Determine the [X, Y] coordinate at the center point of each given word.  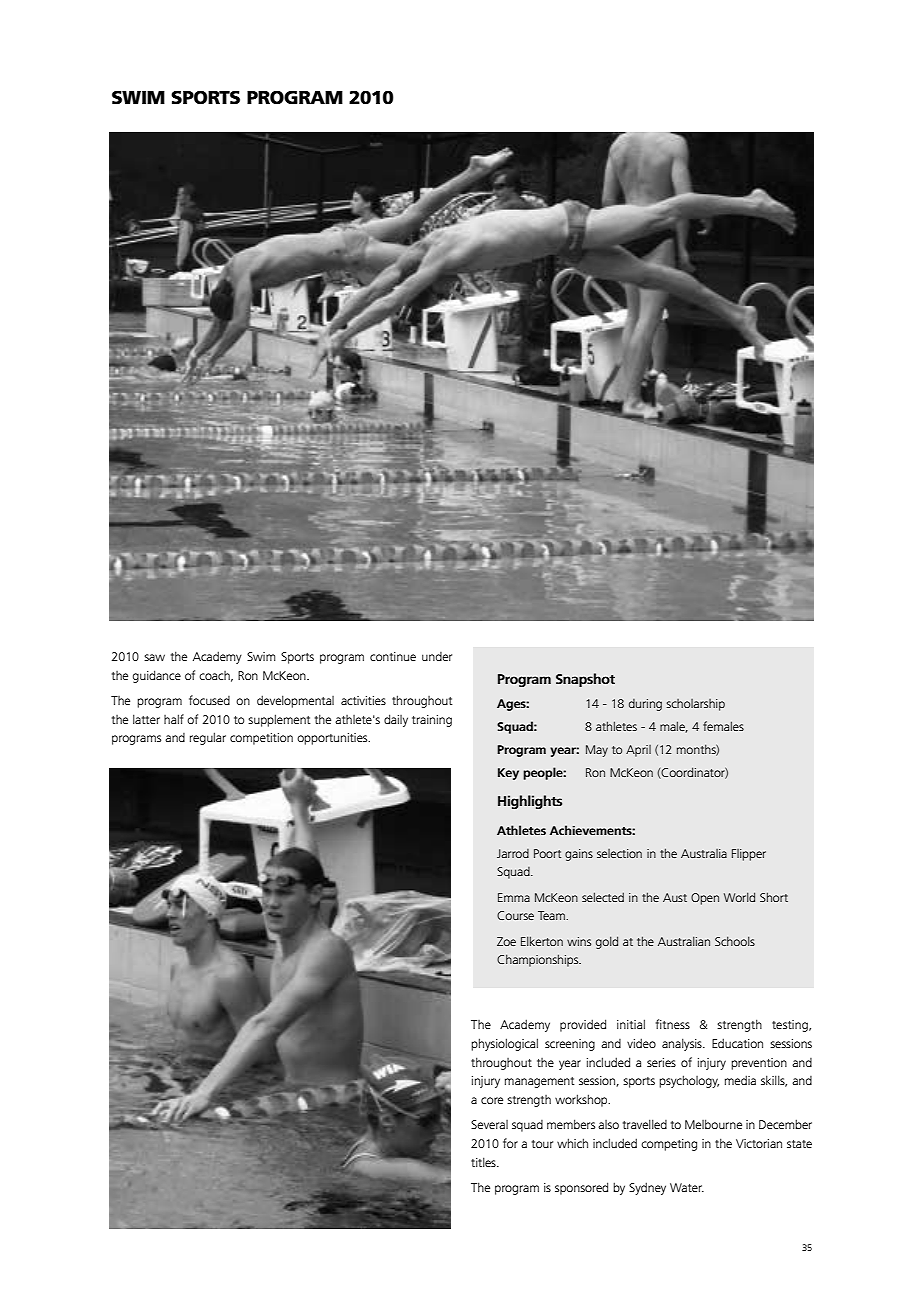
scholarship [695, 705]
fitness [673, 1024]
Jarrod [513, 853]
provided [583, 1025]
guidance [157, 676]
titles [484, 1162]
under [437, 656]
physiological [504, 1044]
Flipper [749, 855]
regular [208, 738]
